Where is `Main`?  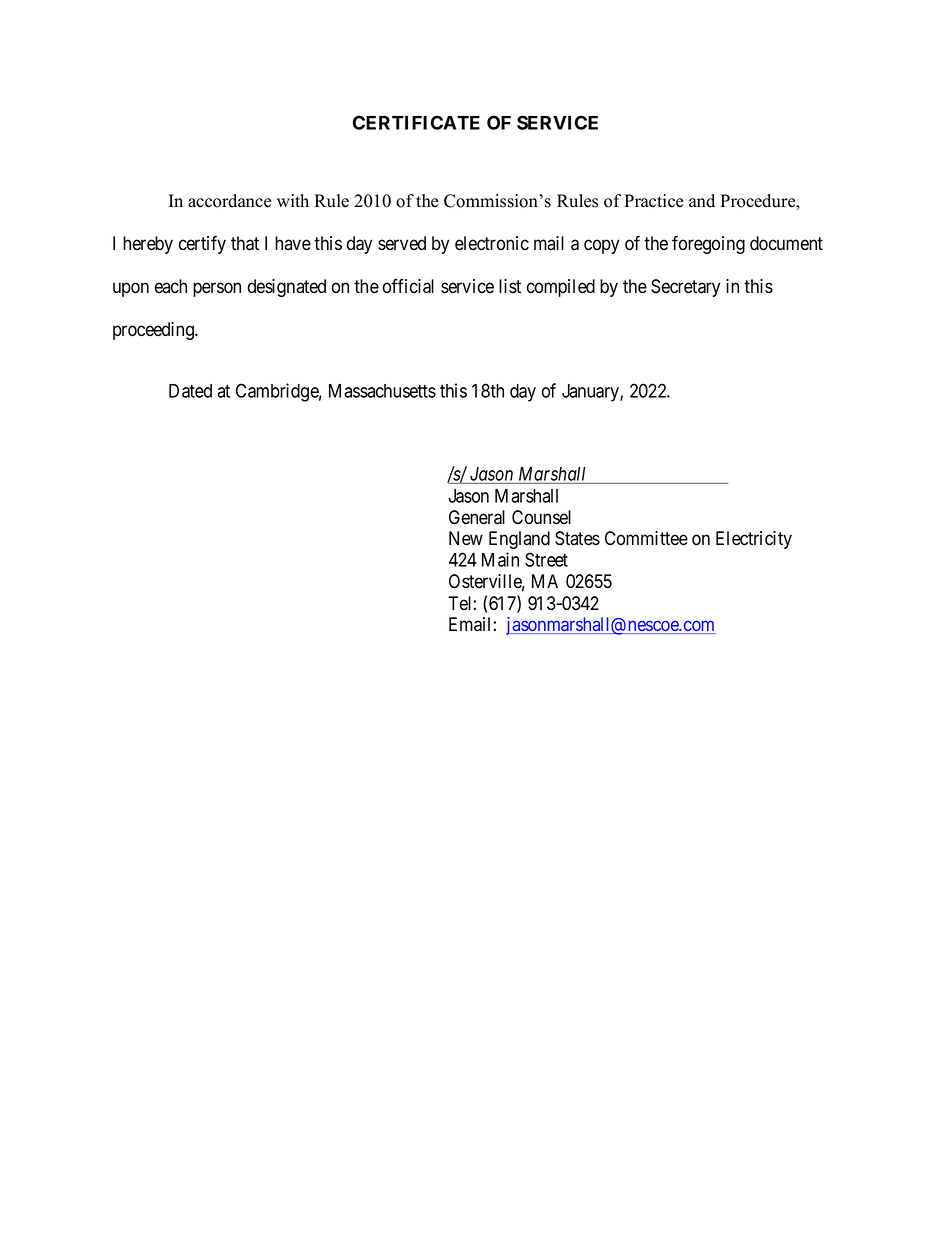
Main is located at coordinates (500, 559).
